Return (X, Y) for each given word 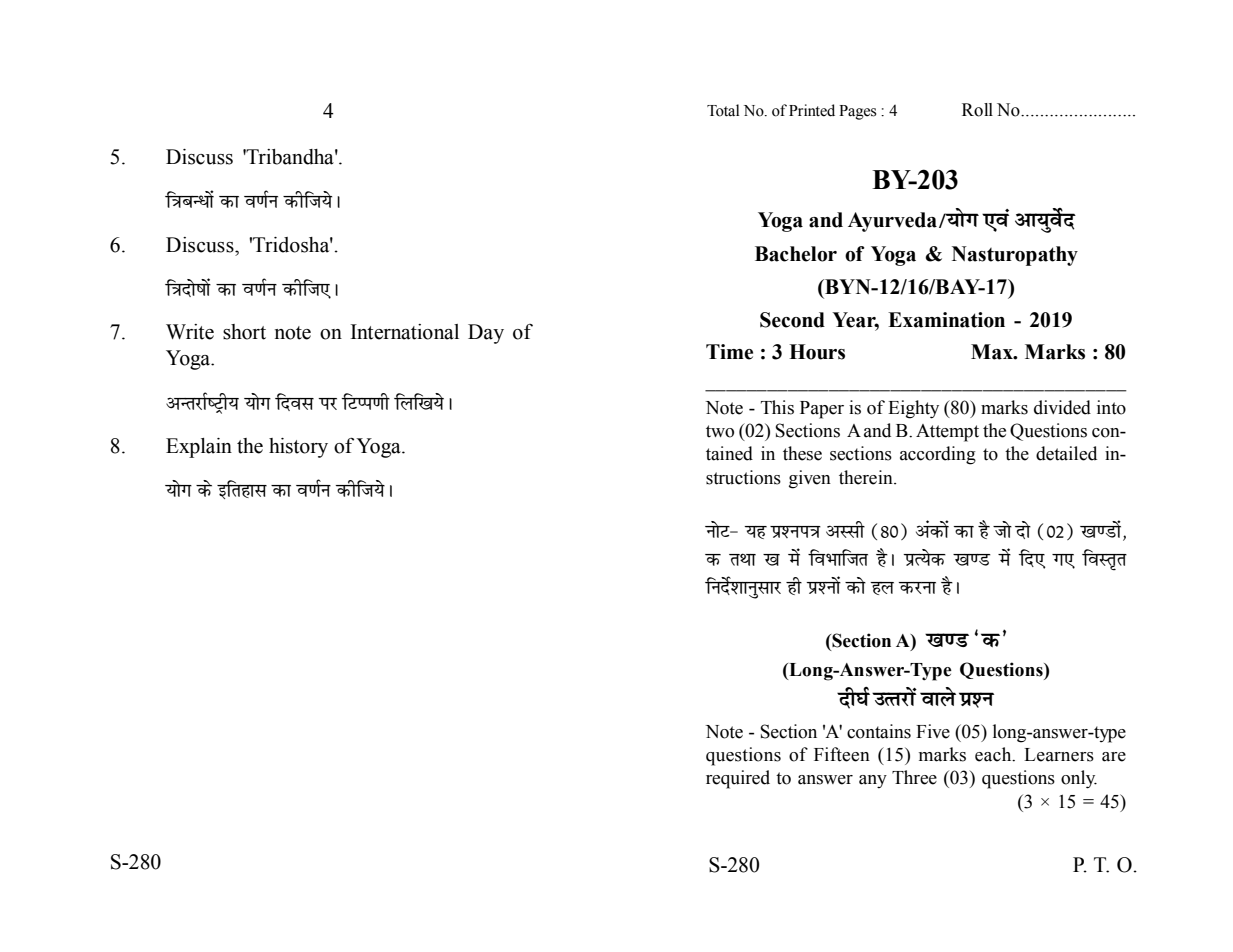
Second (792, 320)
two (720, 431)
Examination (946, 320)
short (244, 332)
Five (933, 731)
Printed (812, 110)
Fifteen (842, 754)
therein (867, 477)
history (298, 448)
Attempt (947, 433)
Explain (199, 448)
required (738, 779)
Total (723, 110)
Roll (977, 110)
